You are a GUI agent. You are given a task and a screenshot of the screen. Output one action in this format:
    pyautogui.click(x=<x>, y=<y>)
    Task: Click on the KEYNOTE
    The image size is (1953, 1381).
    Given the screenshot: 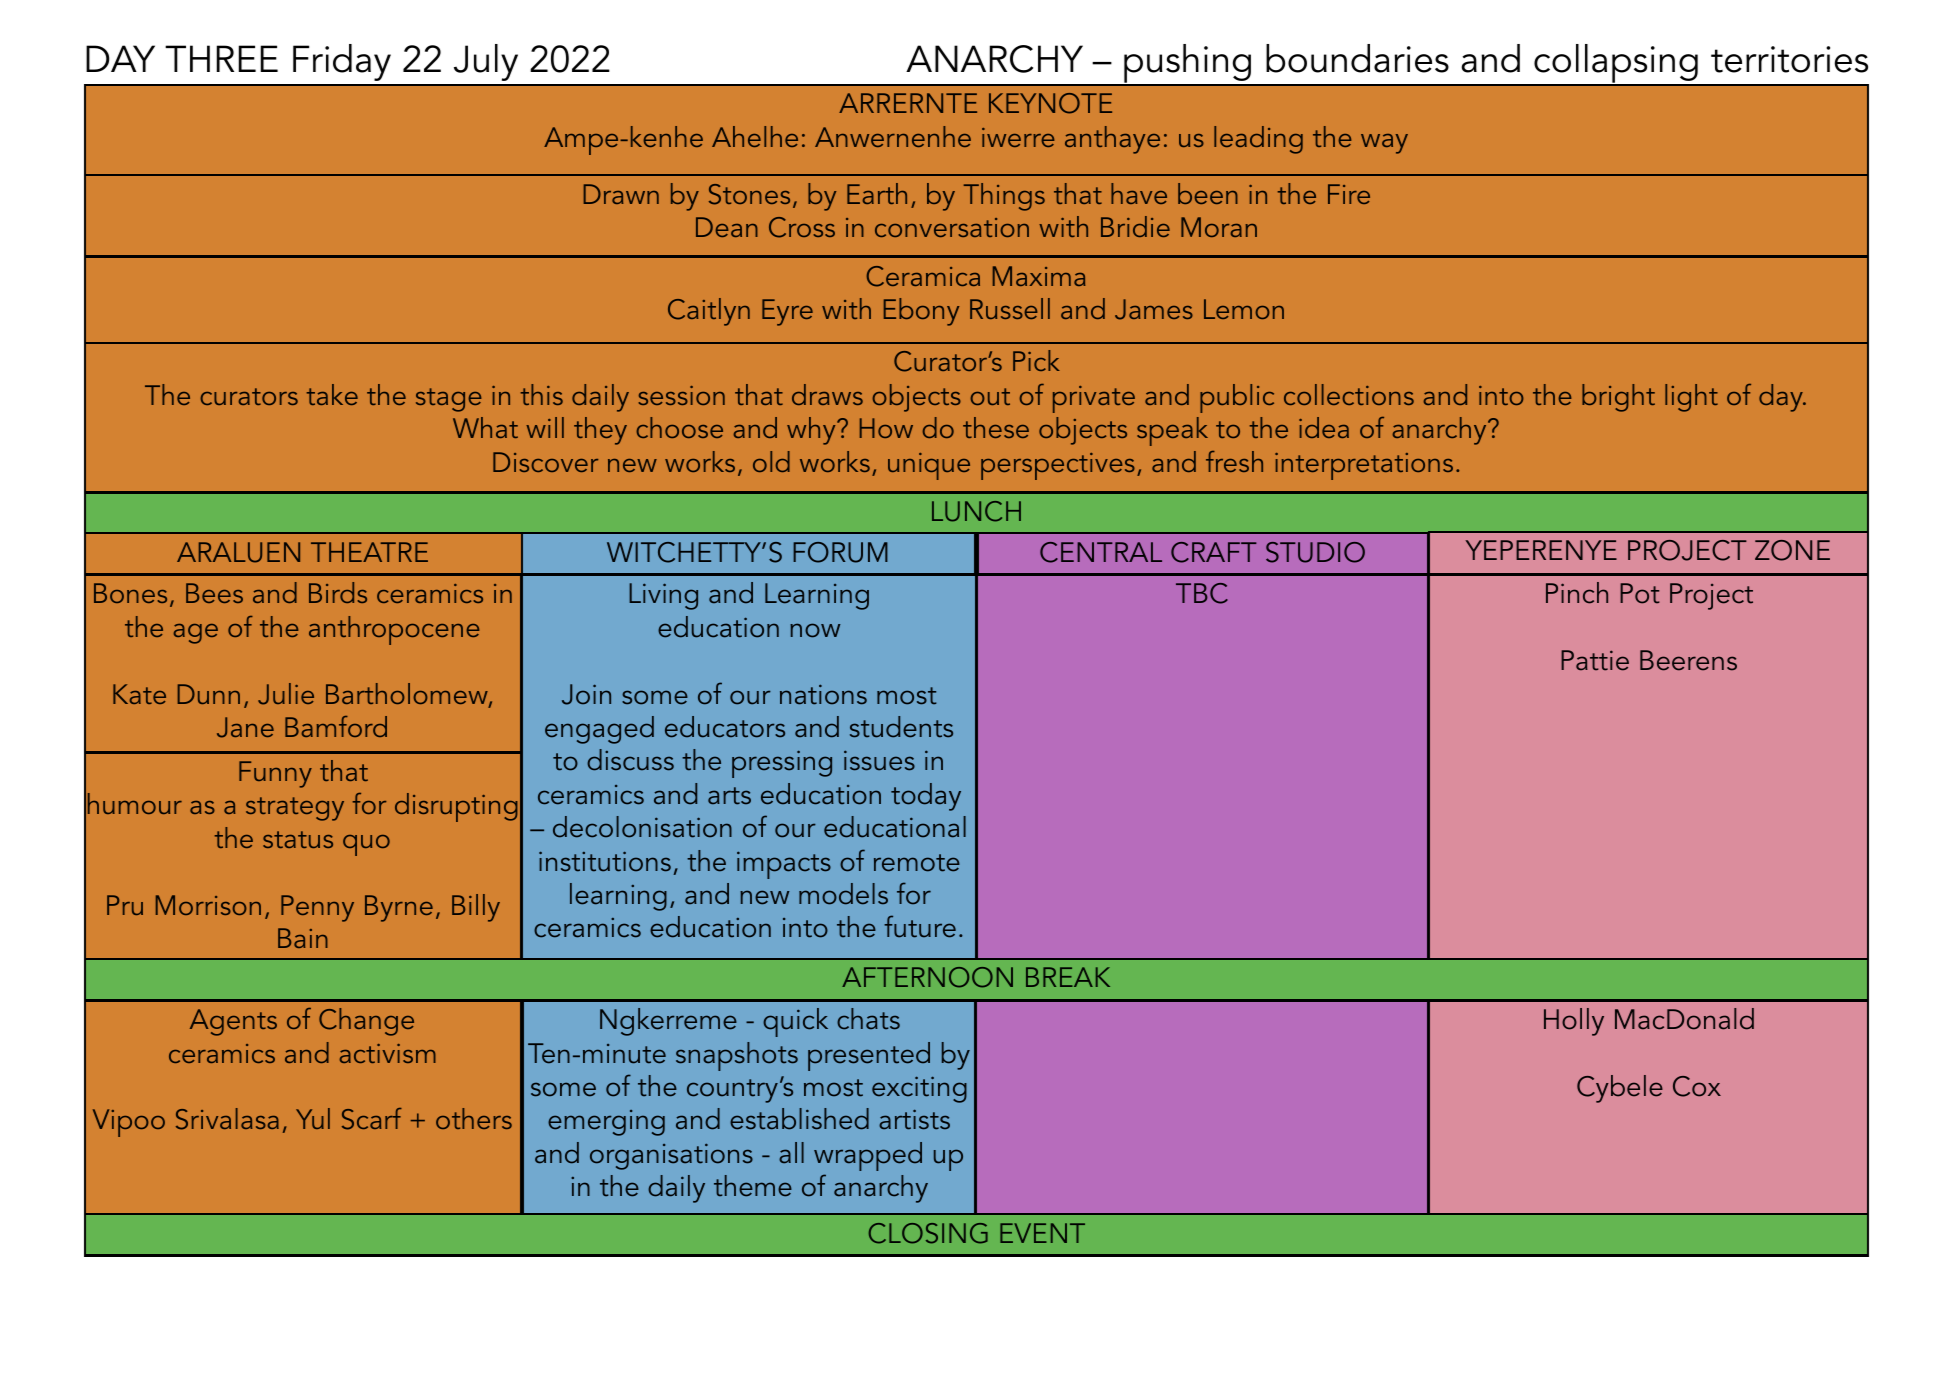 What is the action you would take?
    pyautogui.click(x=1050, y=103)
